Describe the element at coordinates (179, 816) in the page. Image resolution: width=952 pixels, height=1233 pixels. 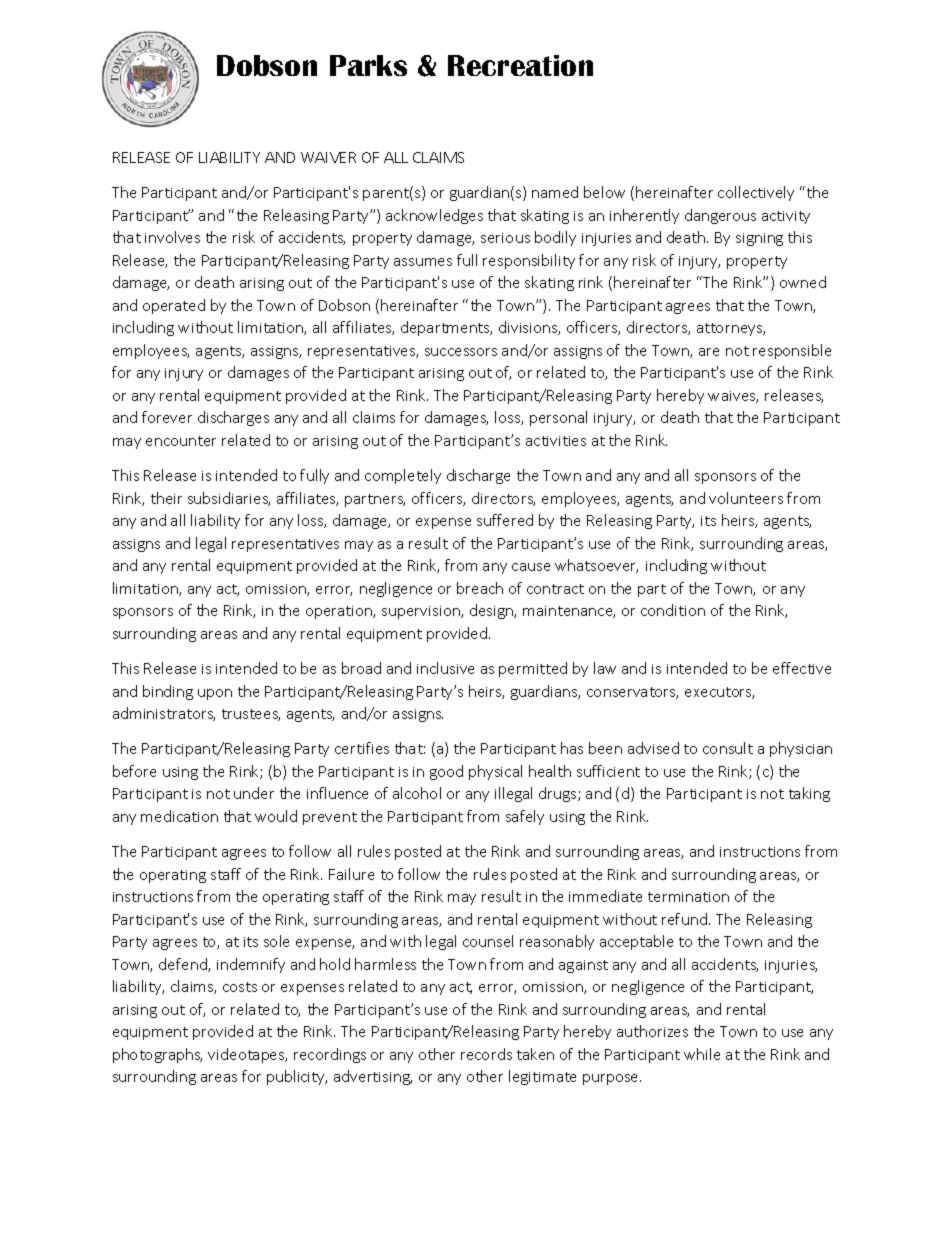
I see `medication` at that location.
